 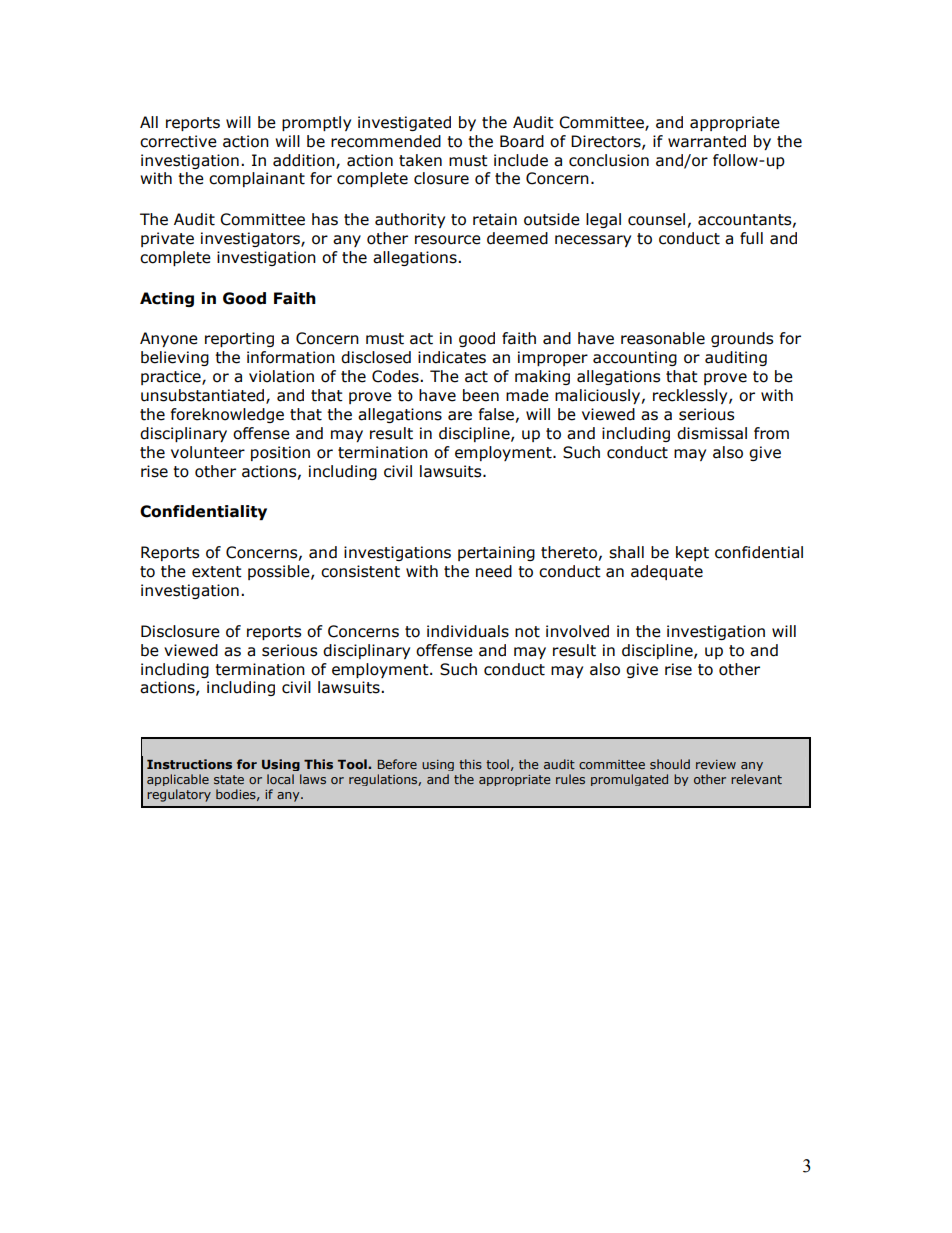 I want to click on review, so click(x=716, y=764).
